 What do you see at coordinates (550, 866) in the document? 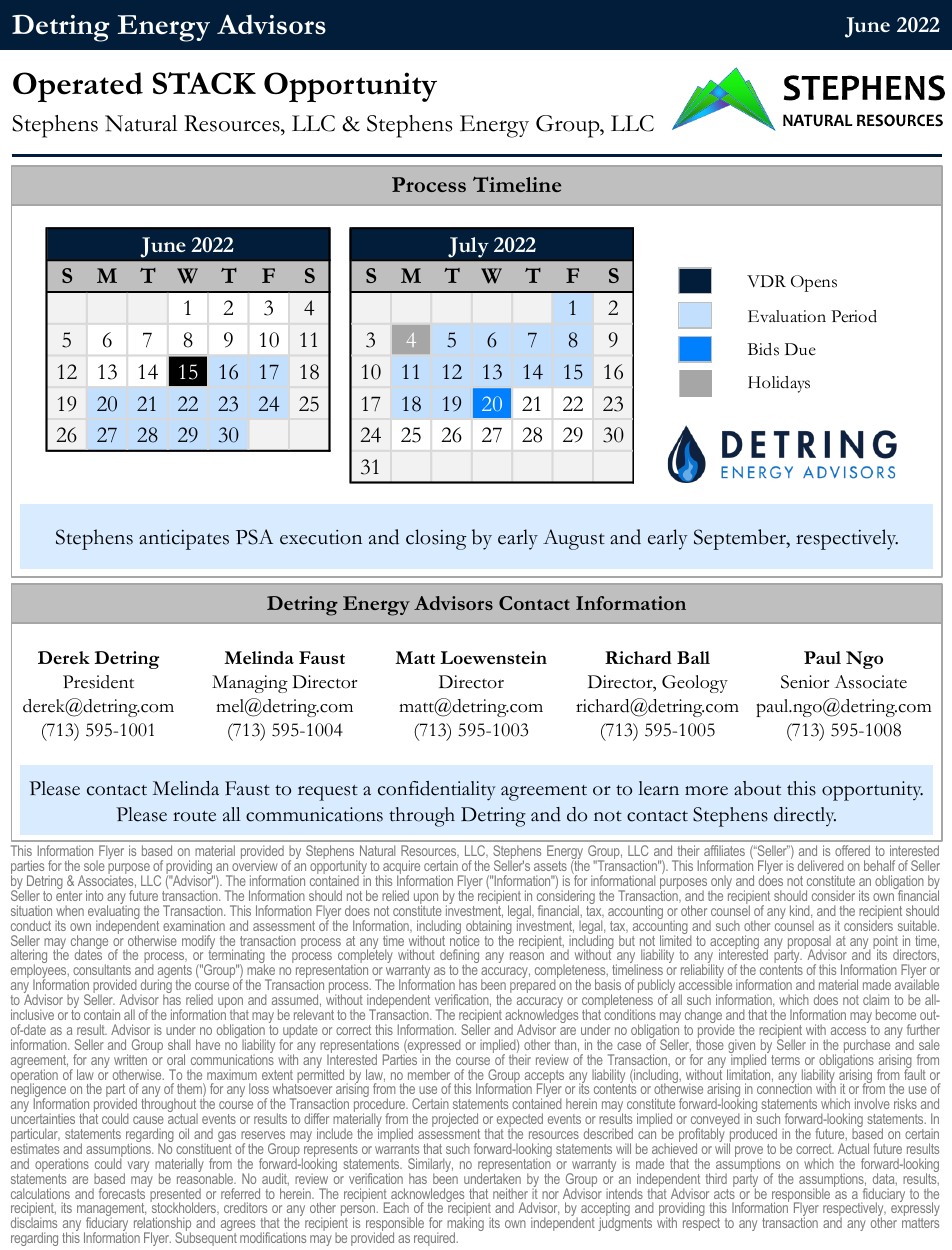
I see `assets` at bounding box center [550, 866].
